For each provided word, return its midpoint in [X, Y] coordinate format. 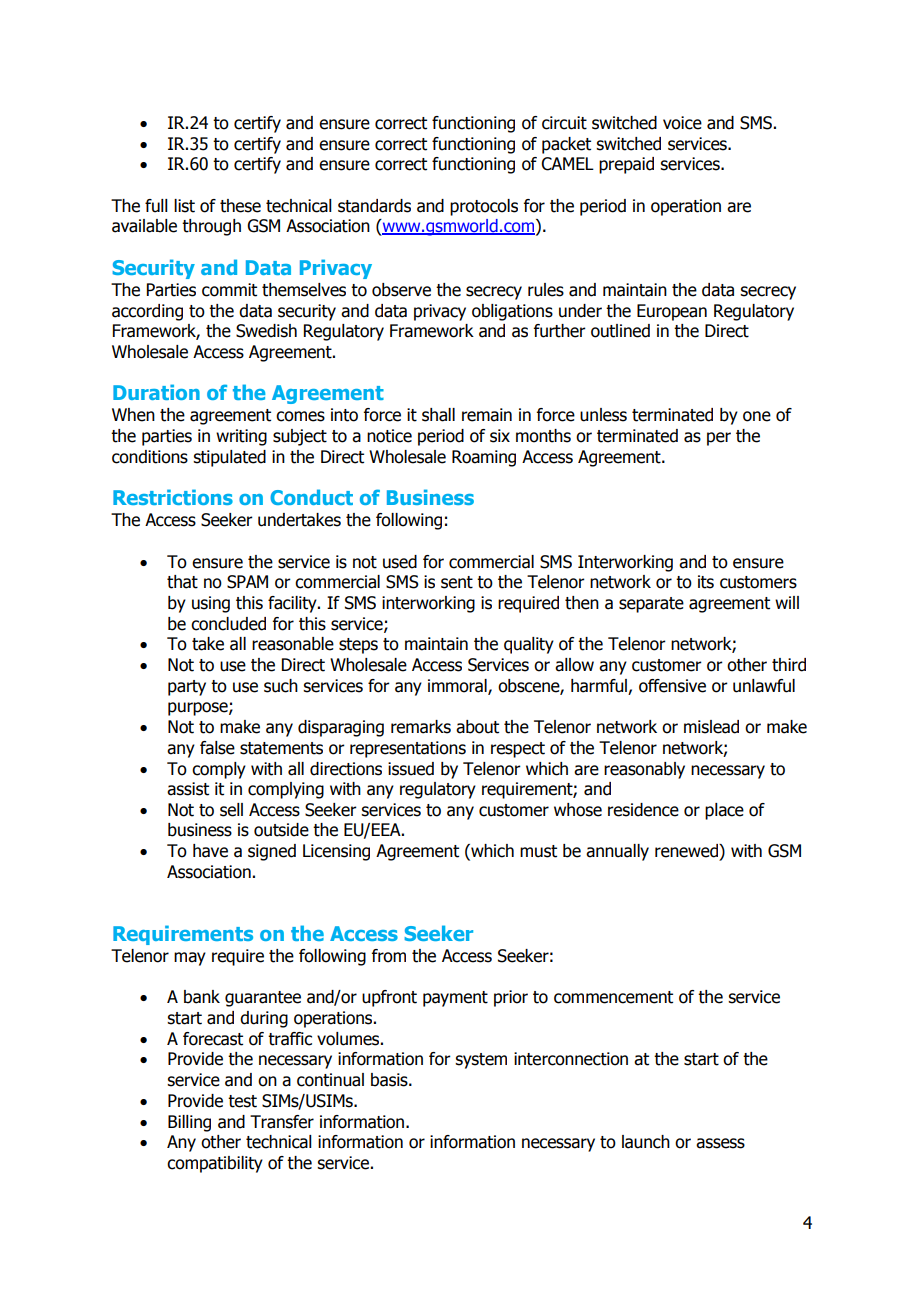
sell [231, 810]
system [481, 1061]
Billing [189, 1123]
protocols [484, 207]
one [757, 416]
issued [411, 769]
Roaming [484, 458]
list [184, 206]
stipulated [229, 458]
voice [682, 123]
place [724, 811]
